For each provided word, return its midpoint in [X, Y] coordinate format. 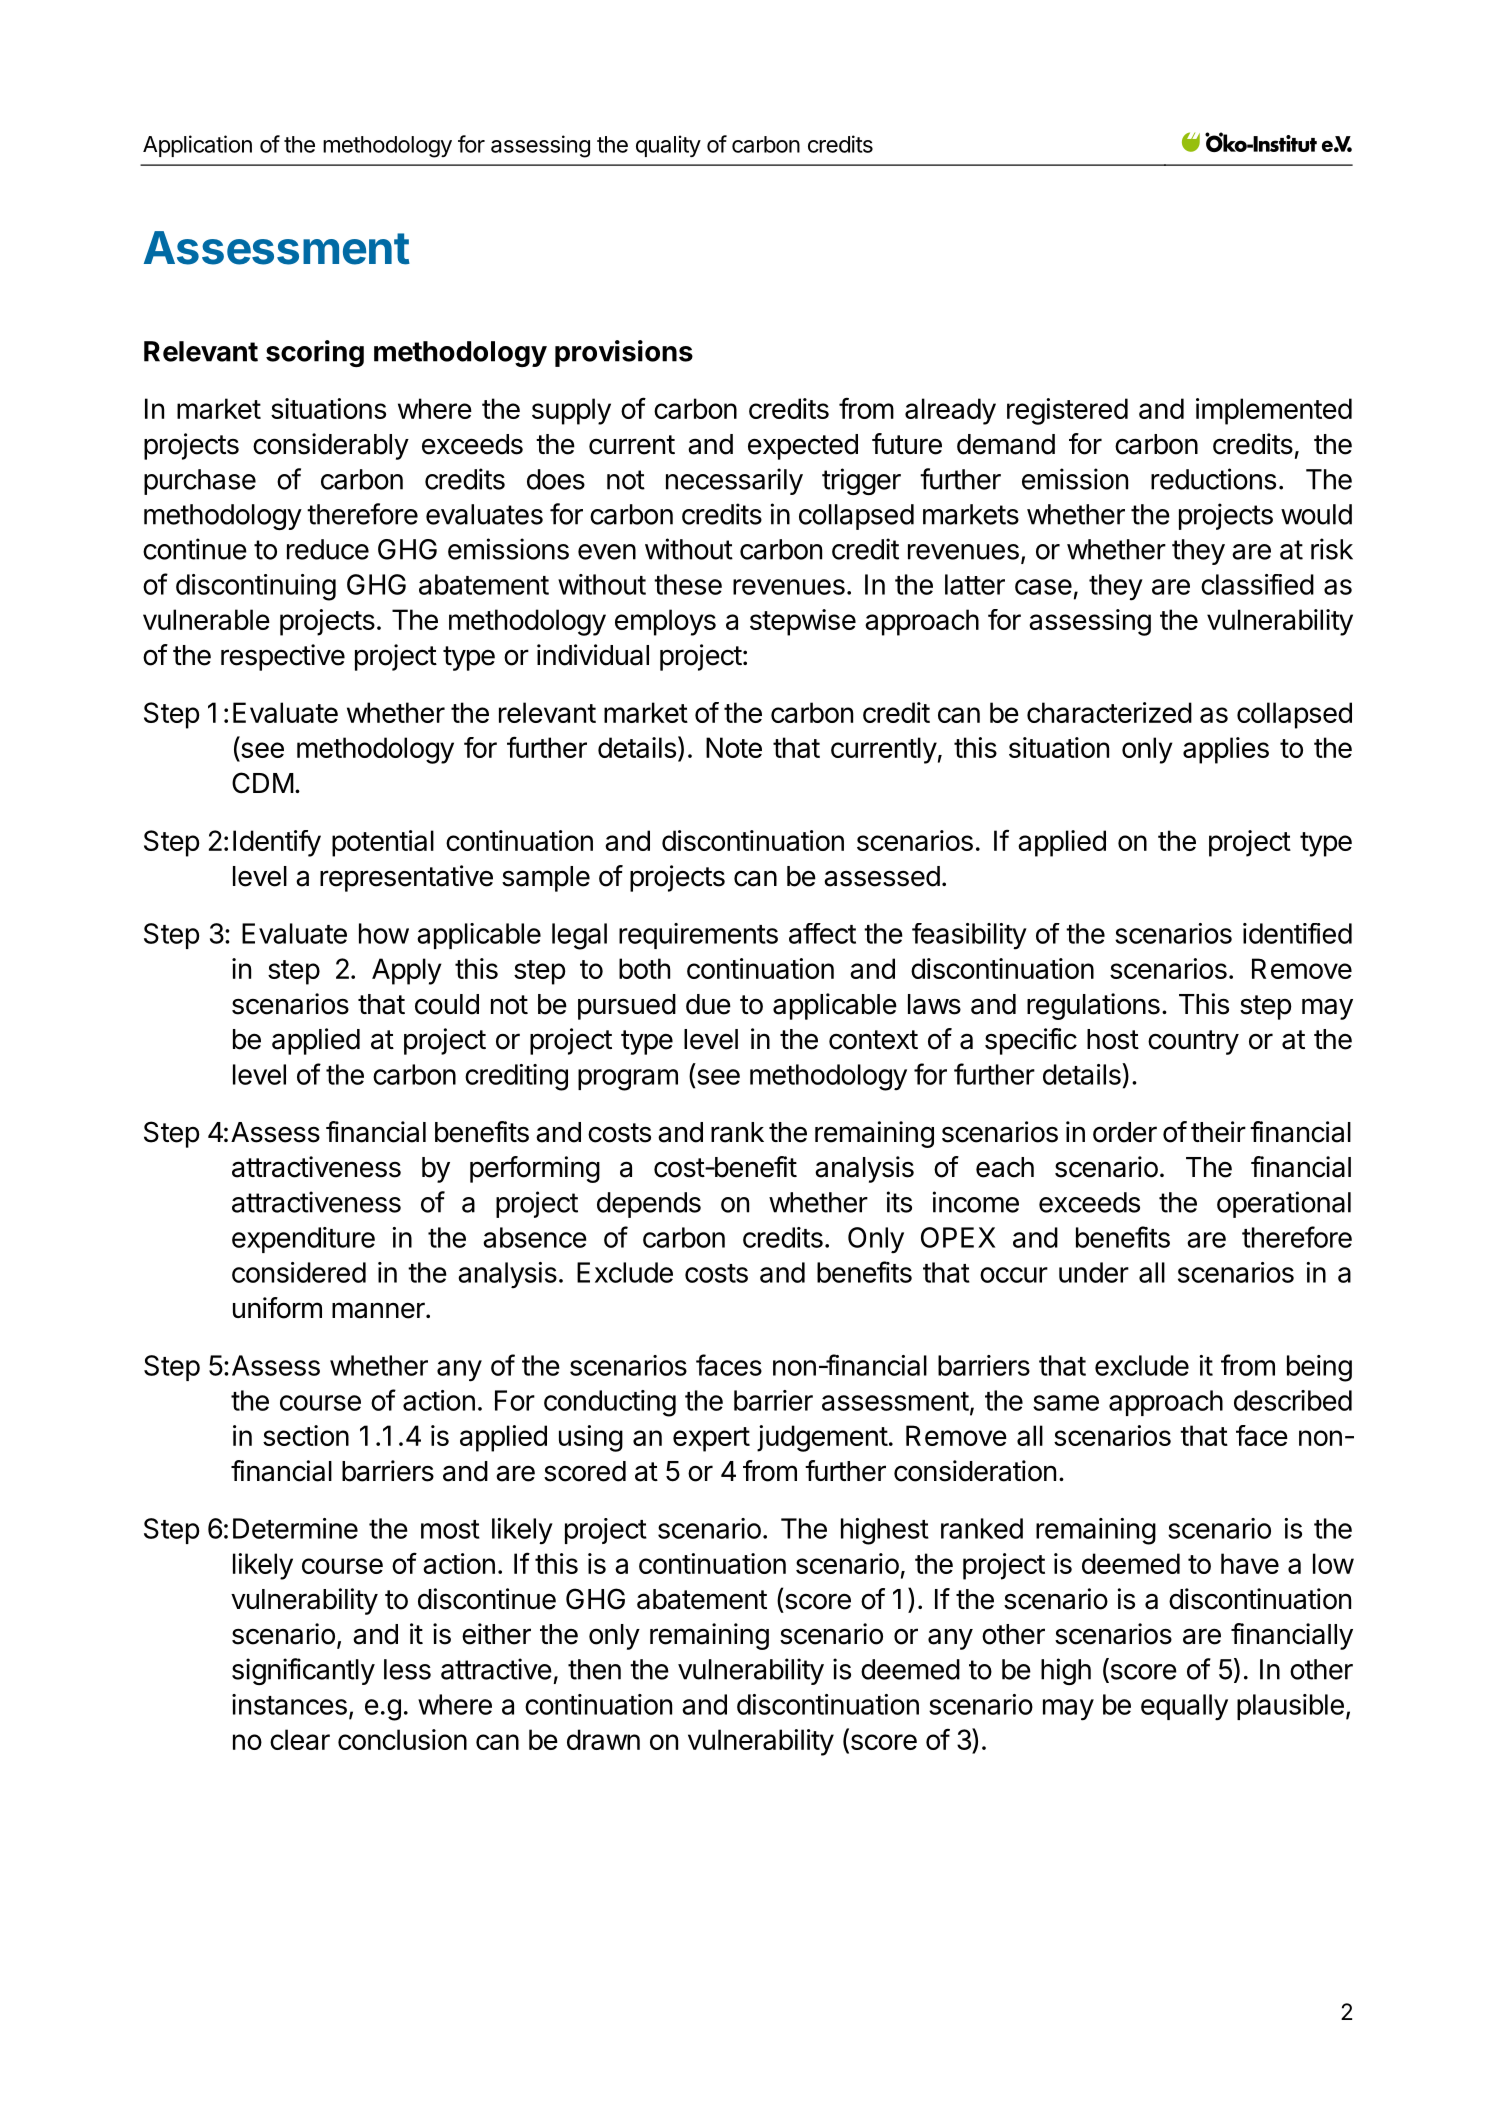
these [688, 584]
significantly [303, 1671]
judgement [822, 1438]
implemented [1274, 411]
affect [822, 933]
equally [1184, 1707]
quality [668, 146]
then [594, 1669]
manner [379, 1310]
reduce [328, 549]
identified [1297, 933]
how [384, 933]
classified [1257, 584]
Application [197, 146]
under [1094, 1272]
